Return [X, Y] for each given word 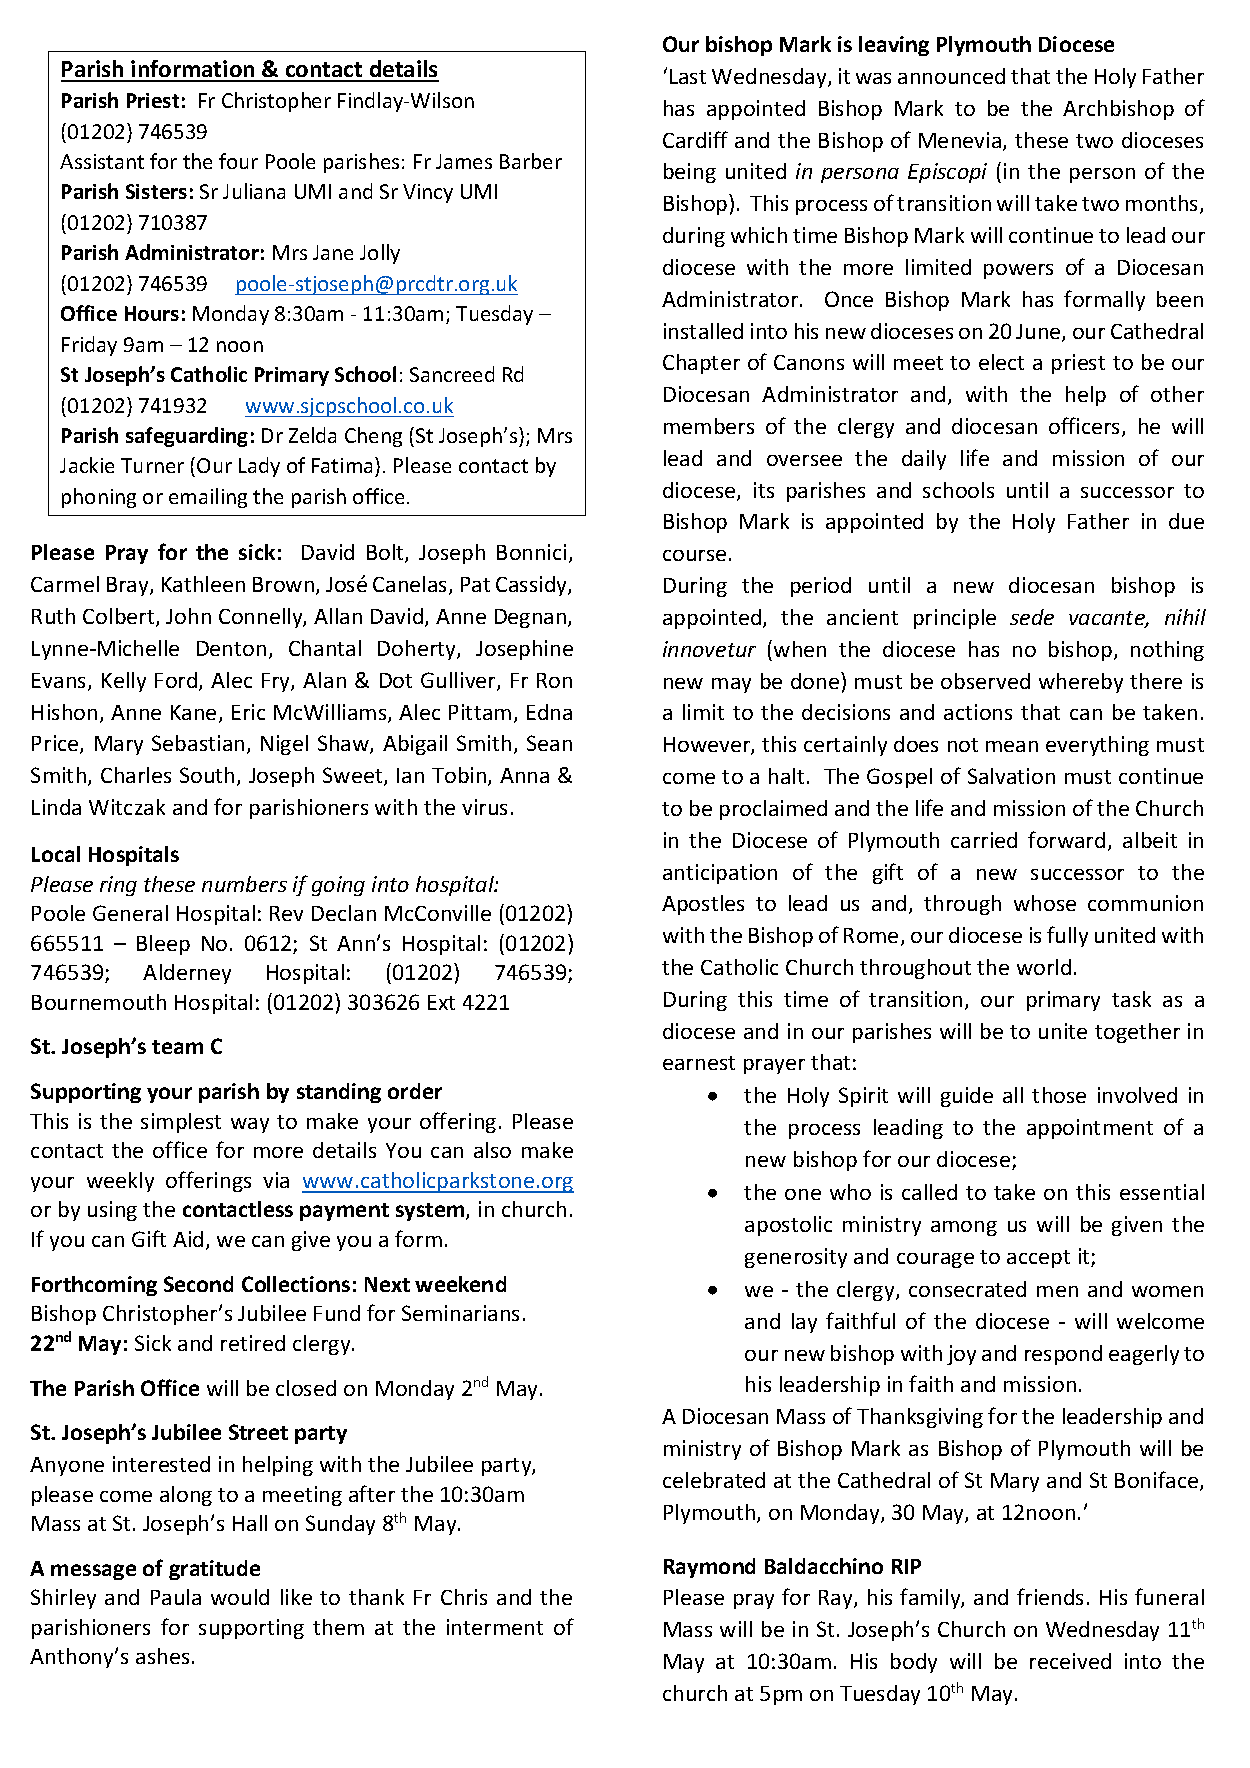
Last [688, 76]
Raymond [709, 1568]
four [238, 161]
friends [1050, 1596]
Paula [176, 1597]
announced [951, 76]
